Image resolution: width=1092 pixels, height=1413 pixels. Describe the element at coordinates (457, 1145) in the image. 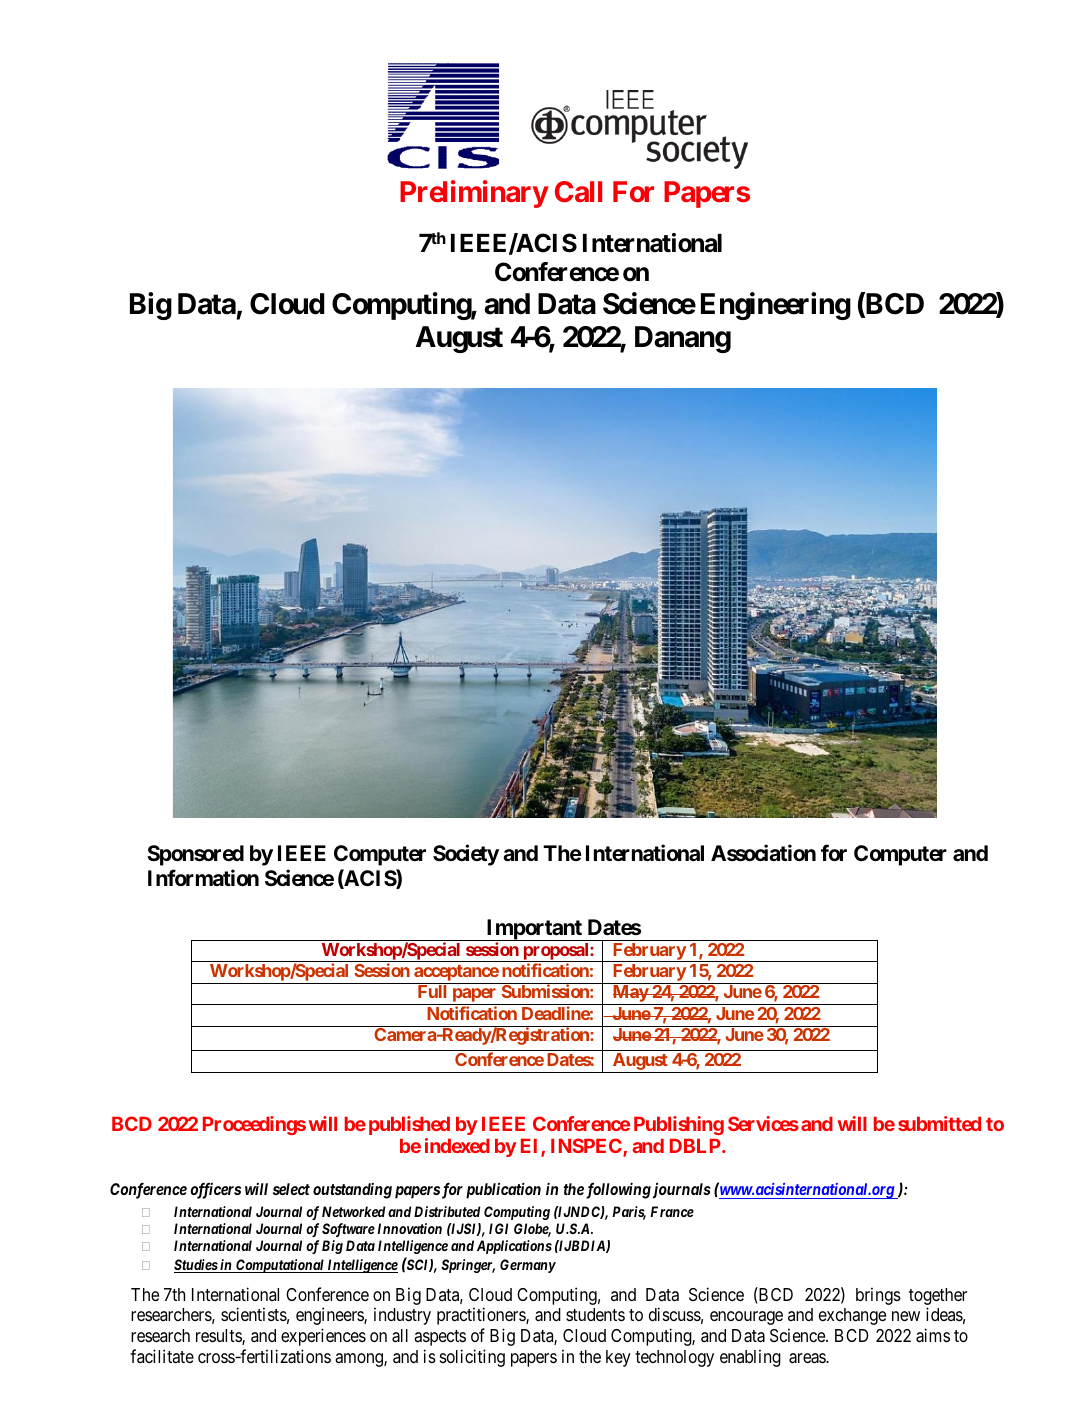

I see `indexed` at that location.
